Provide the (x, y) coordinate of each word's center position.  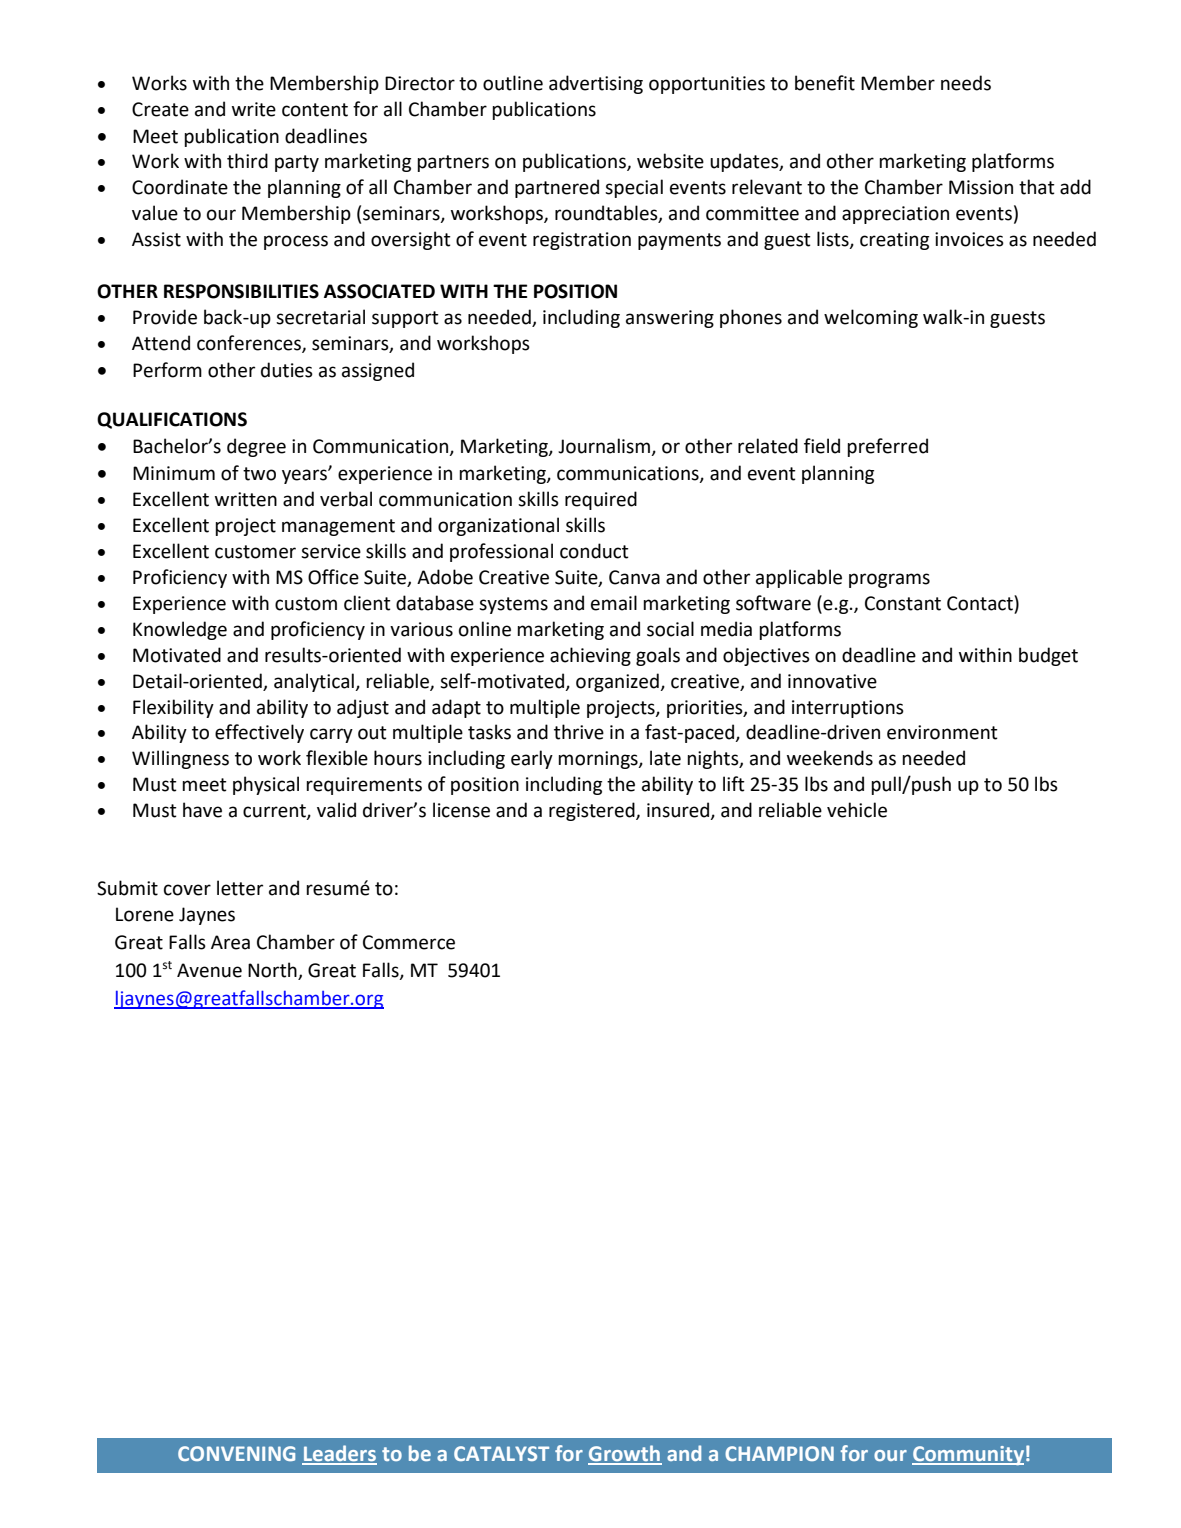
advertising (596, 84)
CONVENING (236, 1453)
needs (966, 83)
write (254, 109)
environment (942, 732)
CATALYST (501, 1453)
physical (266, 785)
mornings (599, 760)
